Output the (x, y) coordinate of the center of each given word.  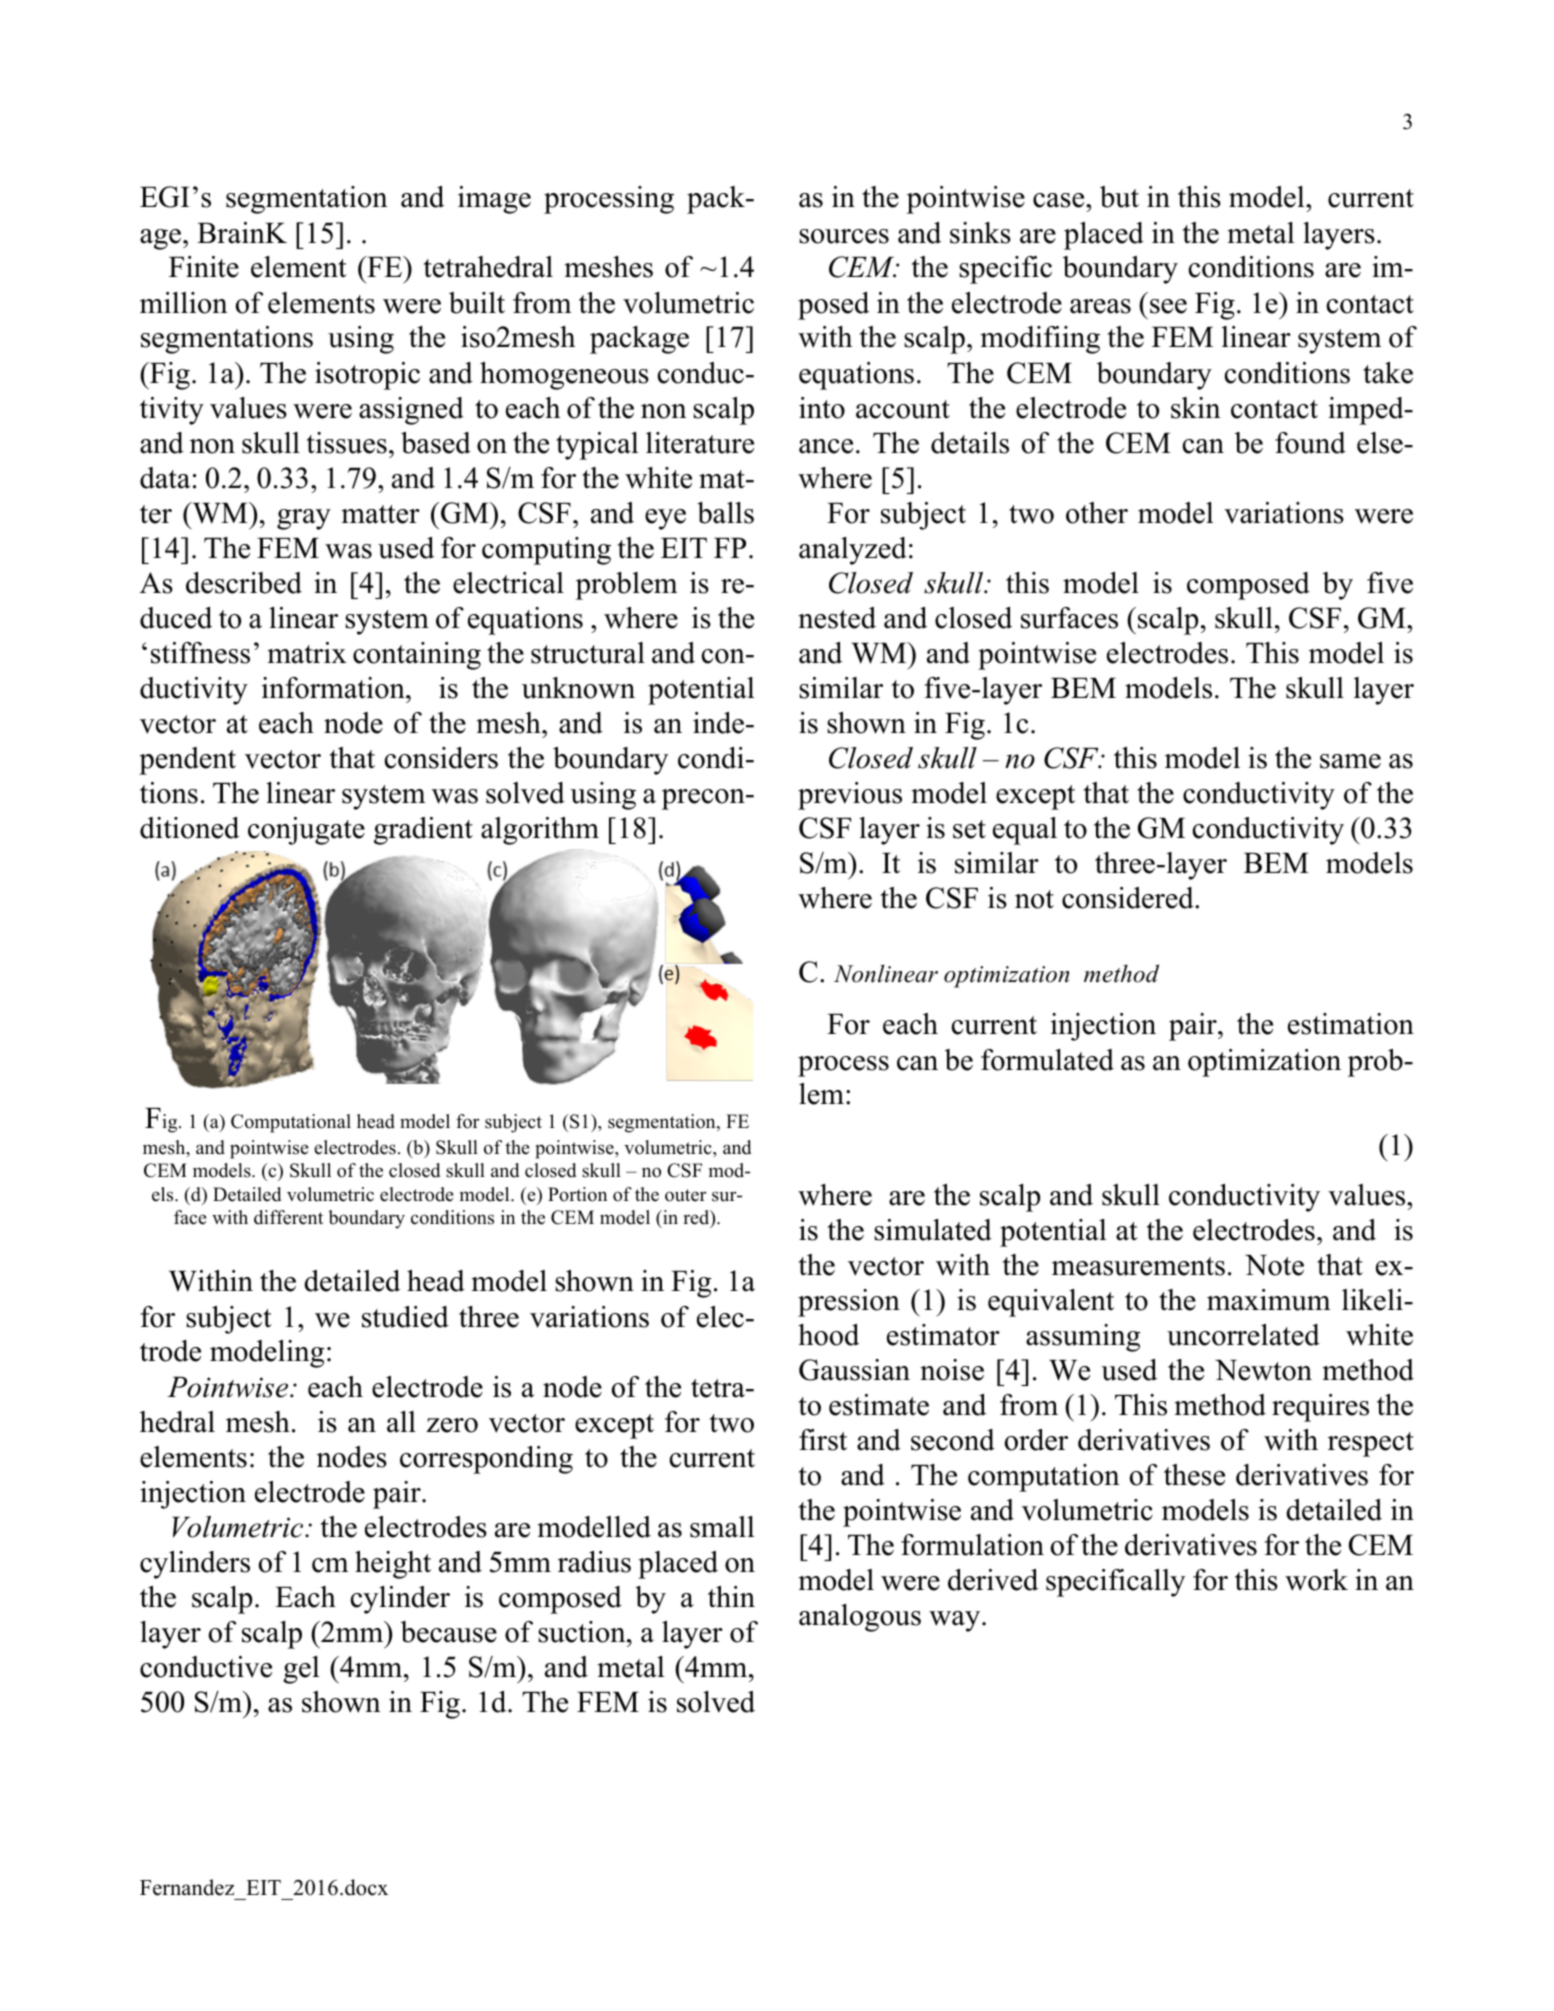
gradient (423, 831)
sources (844, 236)
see (1168, 306)
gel (301, 1670)
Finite (204, 267)
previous (850, 796)
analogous (860, 1618)
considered (1129, 898)
